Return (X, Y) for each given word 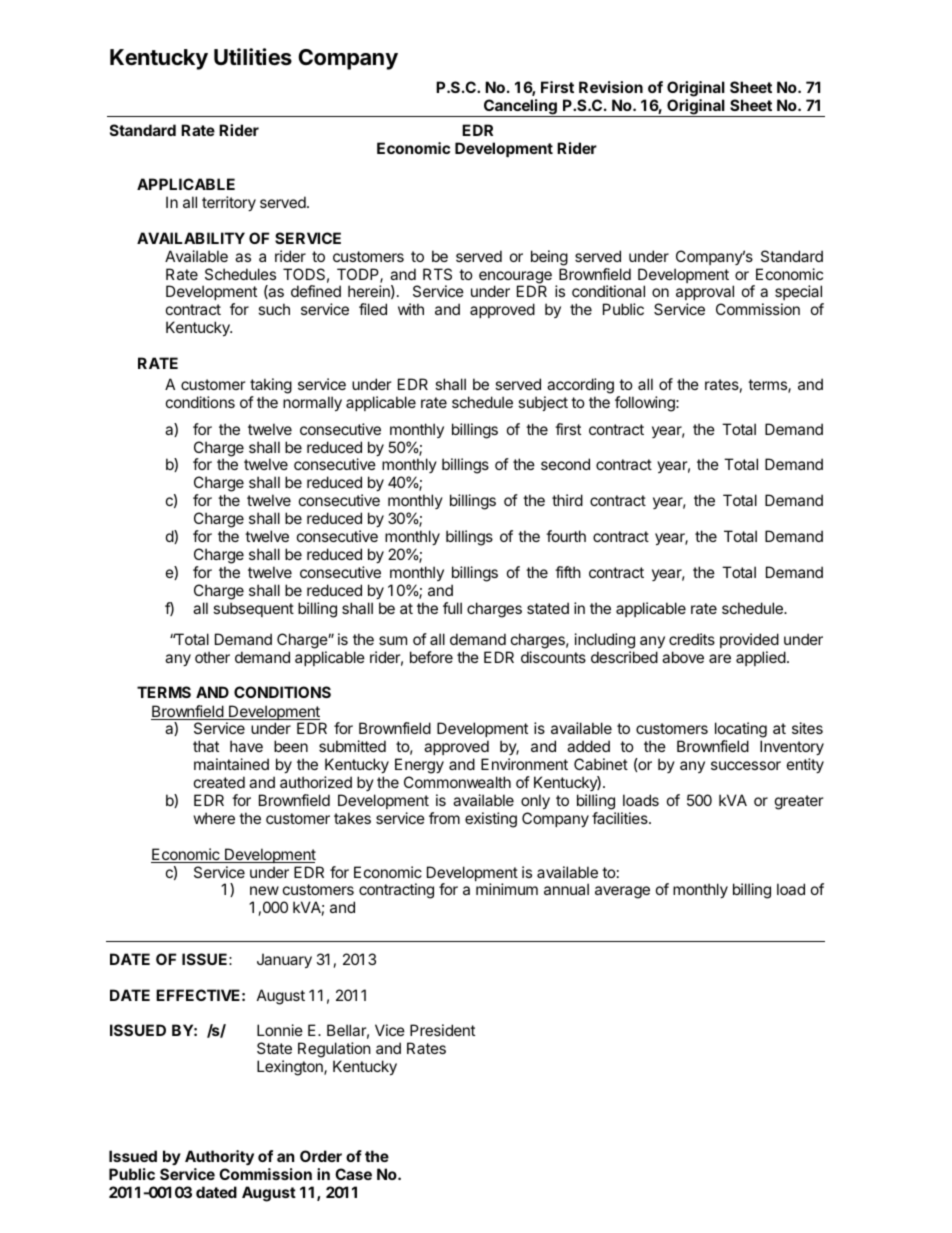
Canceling (520, 108)
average (622, 892)
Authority (219, 1157)
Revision (611, 87)
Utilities (253, 57)
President (442, 1030)
